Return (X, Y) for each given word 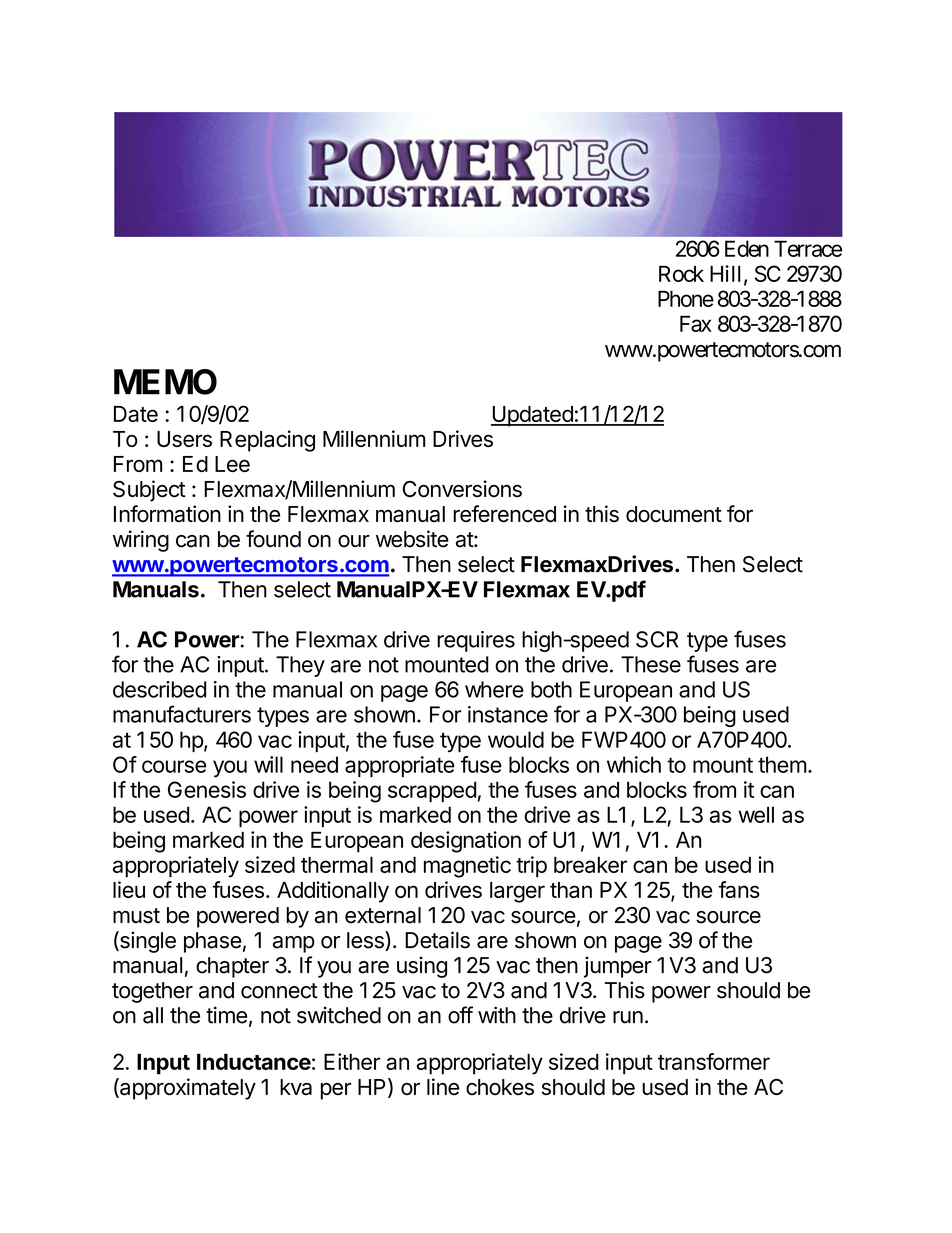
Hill (727, 274)
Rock (681, 274)
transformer (714, 1061)
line (443, 1086)
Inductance (254, 1062)
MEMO (165, 382)
